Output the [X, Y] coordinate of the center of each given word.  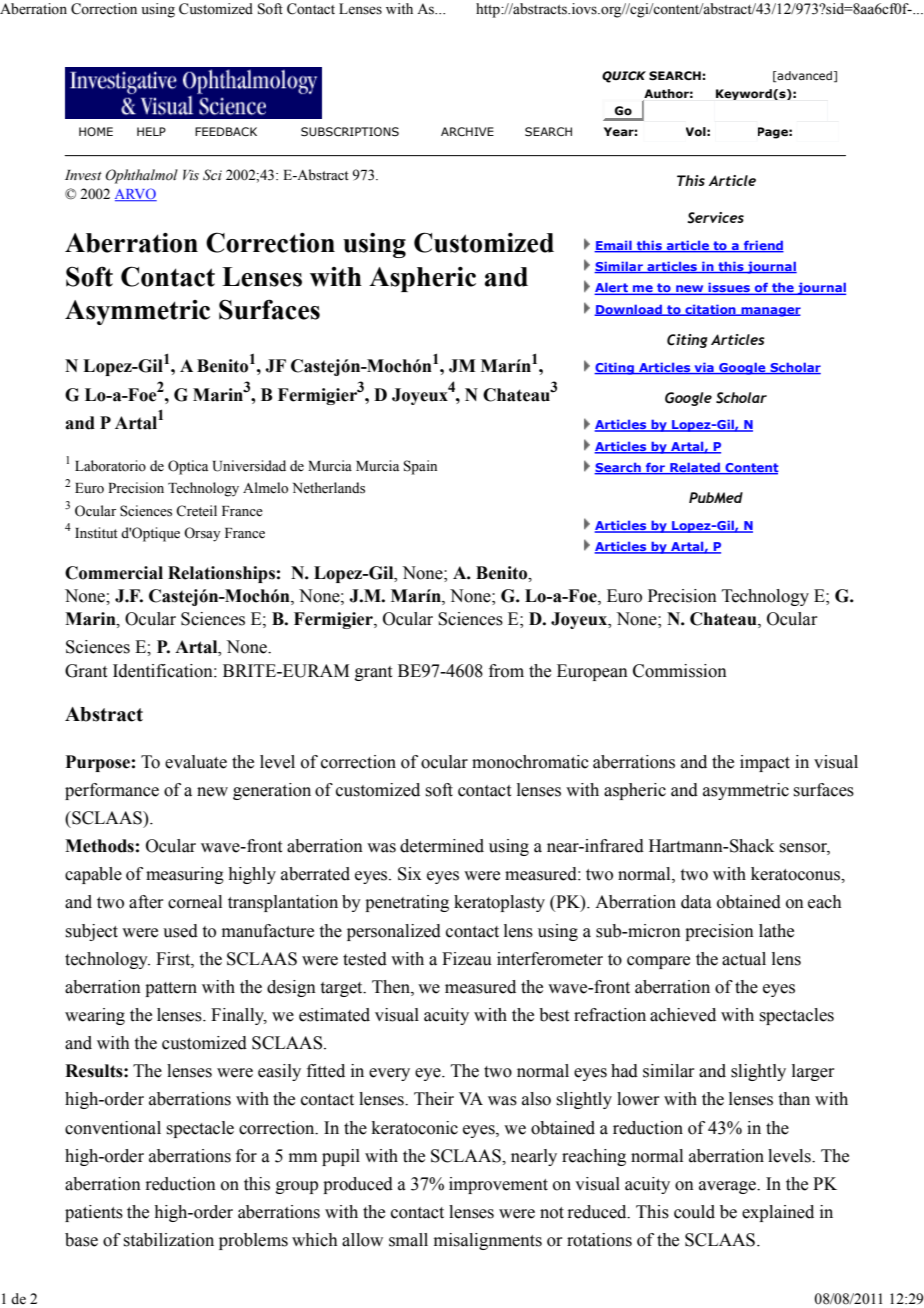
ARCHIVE [467, 131]
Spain [420, 467]
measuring [185, 875]
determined [442, 846]
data [696, 902]
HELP [151, 131]
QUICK [624, 77]
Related [695, 468]
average [728, 1187]
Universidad [249, 466]
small [408, 1240]
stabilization [168, 1240]
